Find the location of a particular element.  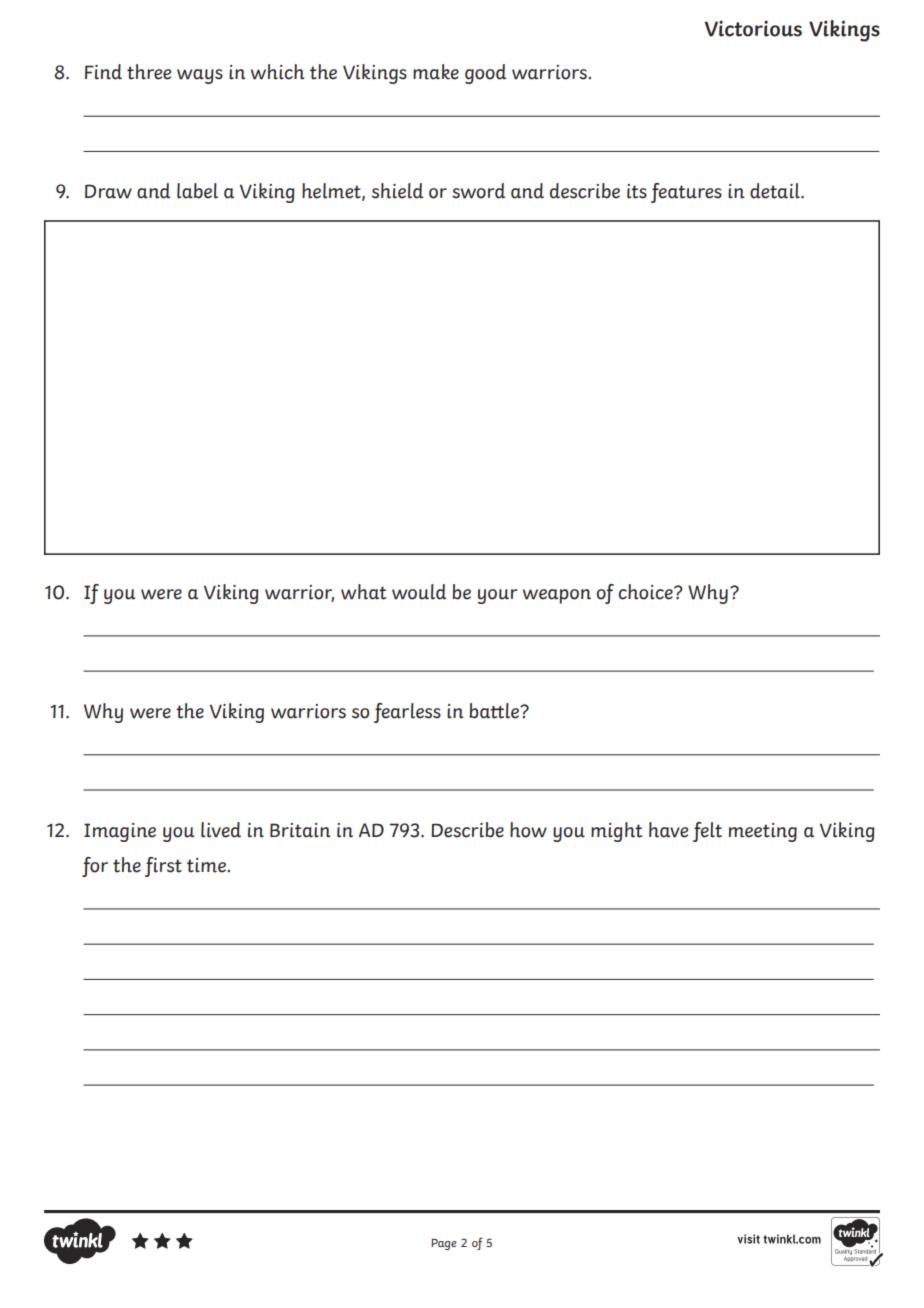

have is located at coordinates (668, 830).
